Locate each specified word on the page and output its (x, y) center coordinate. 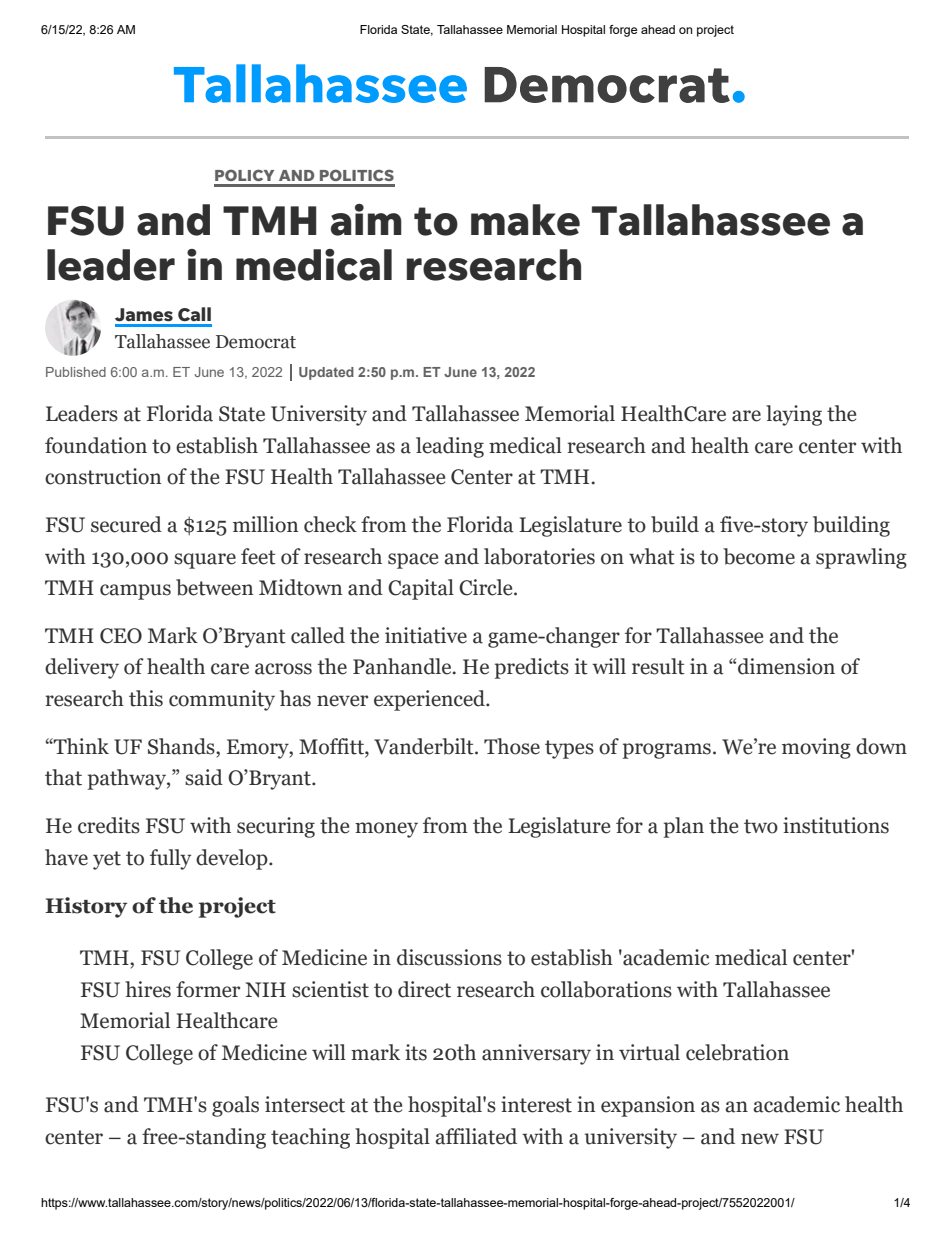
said (204, 777)
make (525, 220)
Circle (487, 587)
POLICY (244, 175)
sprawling (861, 558)
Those (512, 746)
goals (235, 1106)
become (759, 556)
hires (148, 989)
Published (76, 372)
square (205, 561)
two (761, 826)
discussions (449, 957)
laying (794, 415)
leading (450, 447)
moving (816, 748)
